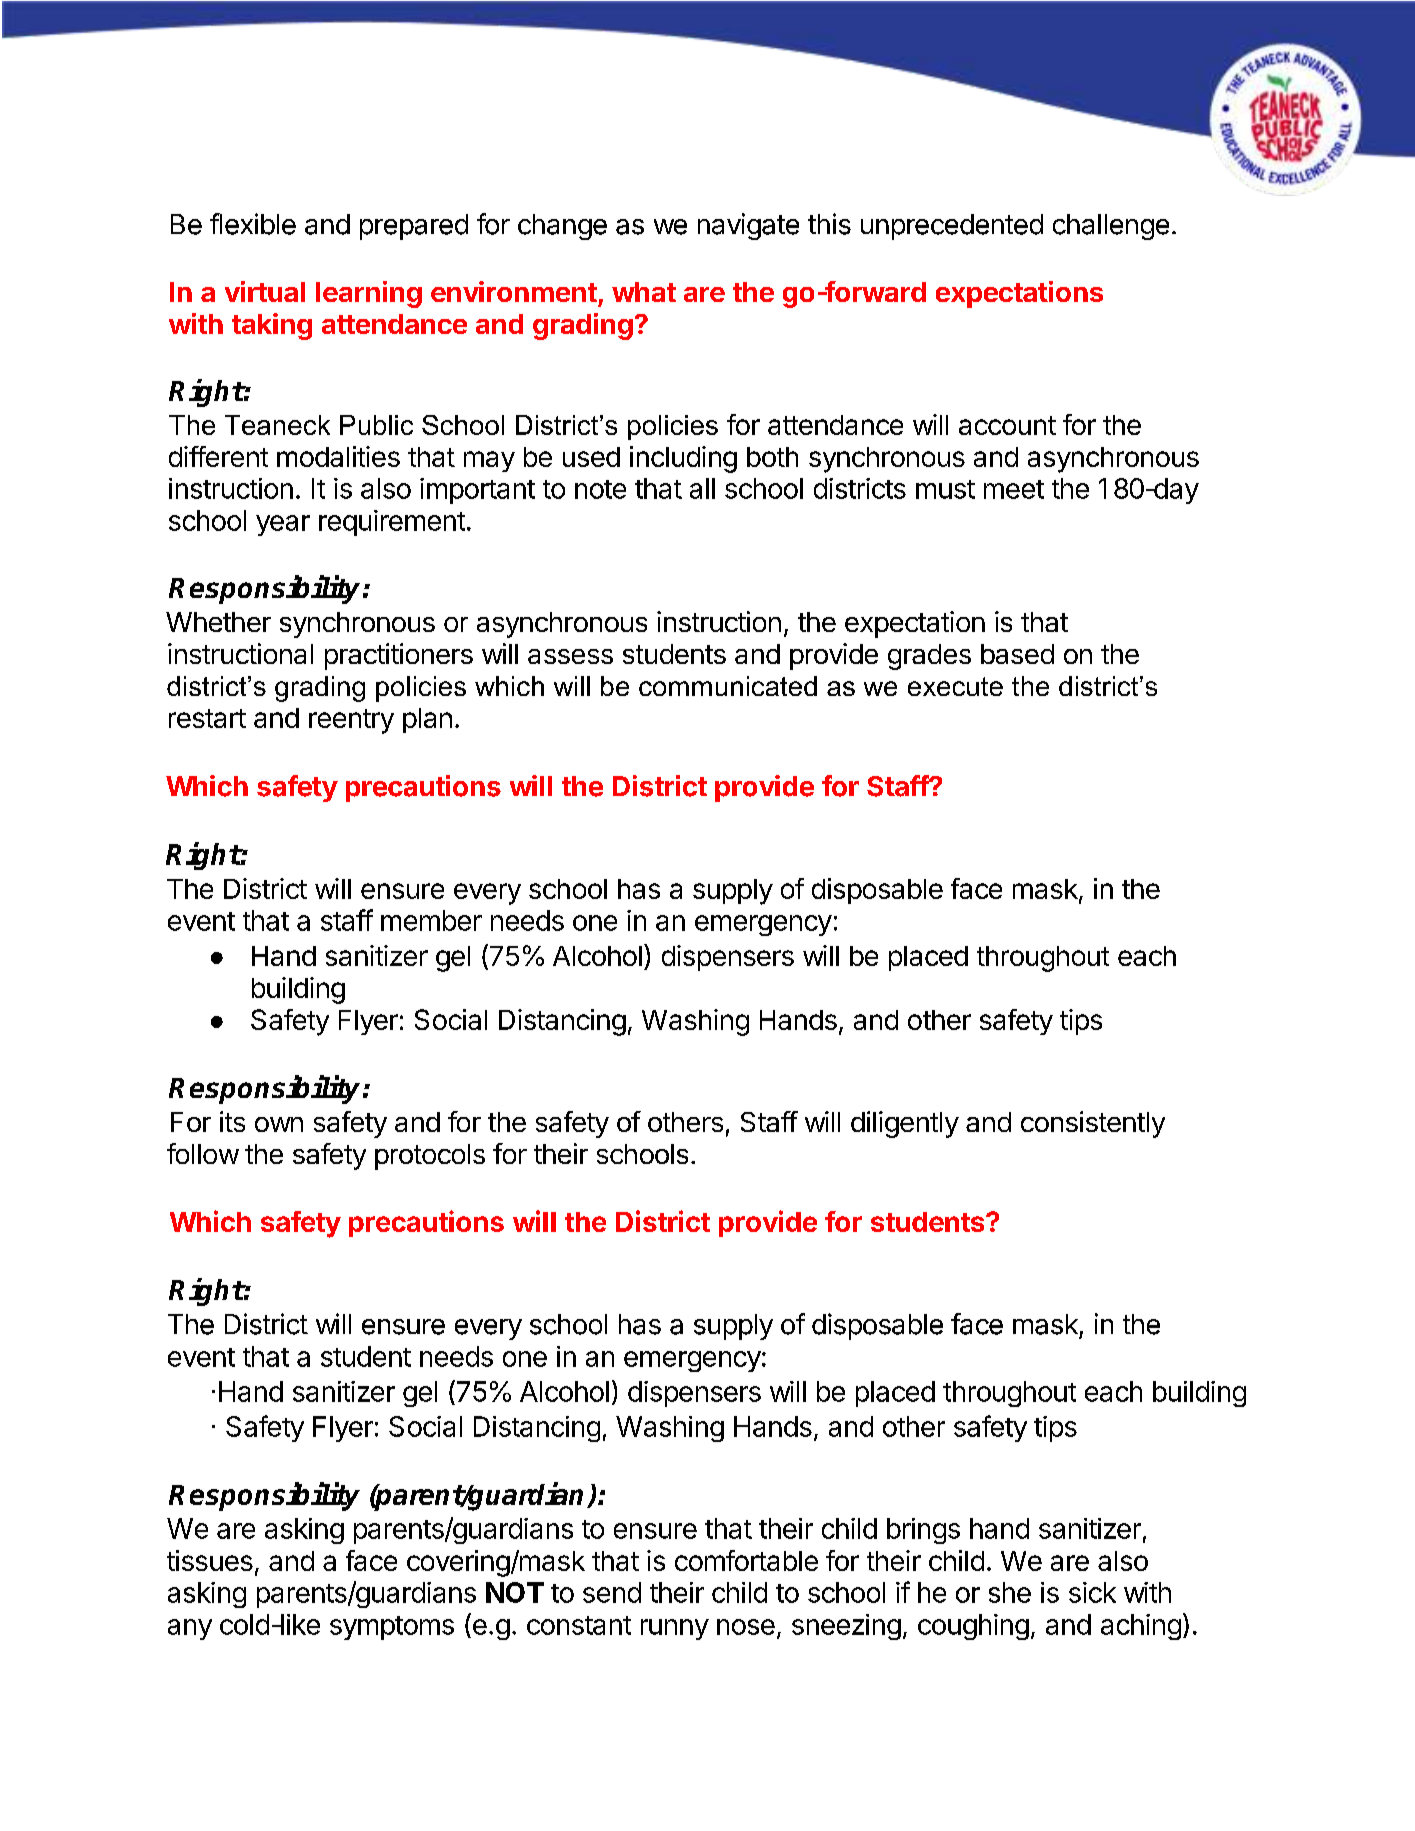 The height and width of the screenshot is (1831, 1415). Describe the element at coordinates (644, 292) in the screenshot. I see `what` at that location.
